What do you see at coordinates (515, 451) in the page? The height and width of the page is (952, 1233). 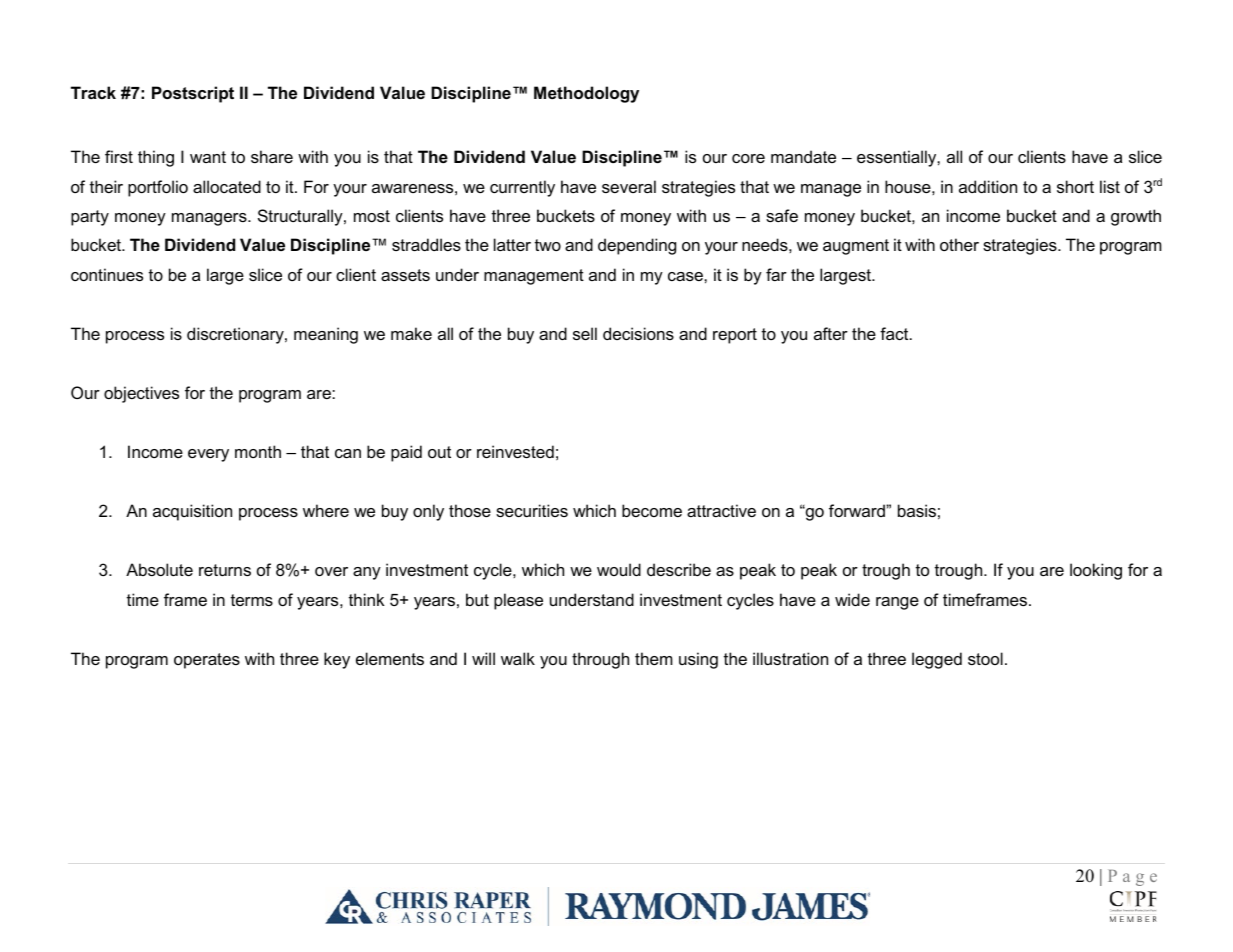 I see `reinvested` at bounding box center [515, 451].
